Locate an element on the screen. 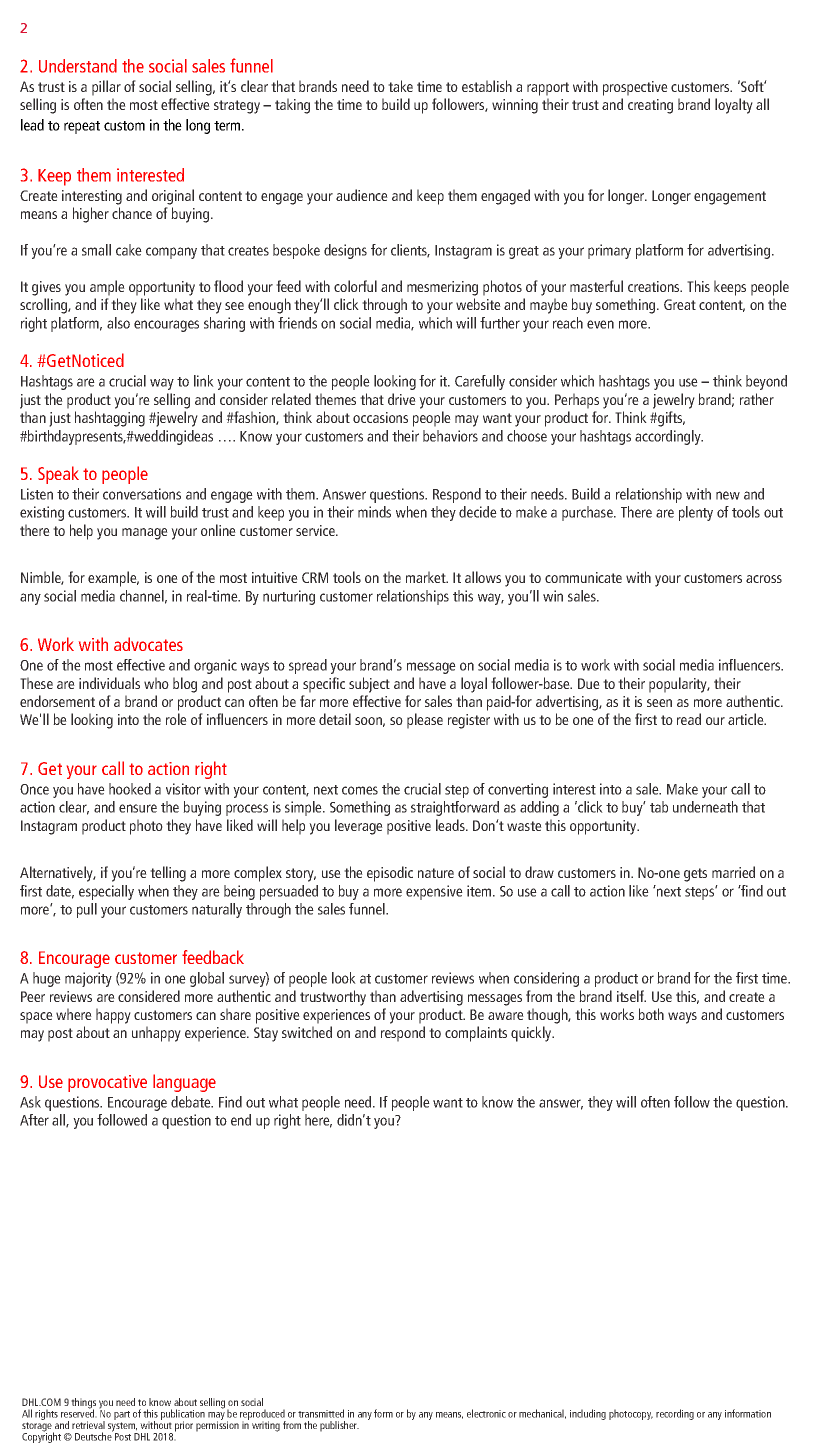 This screenshot has height=1456, width=819. plenty is located at coordinates (696, 513).
